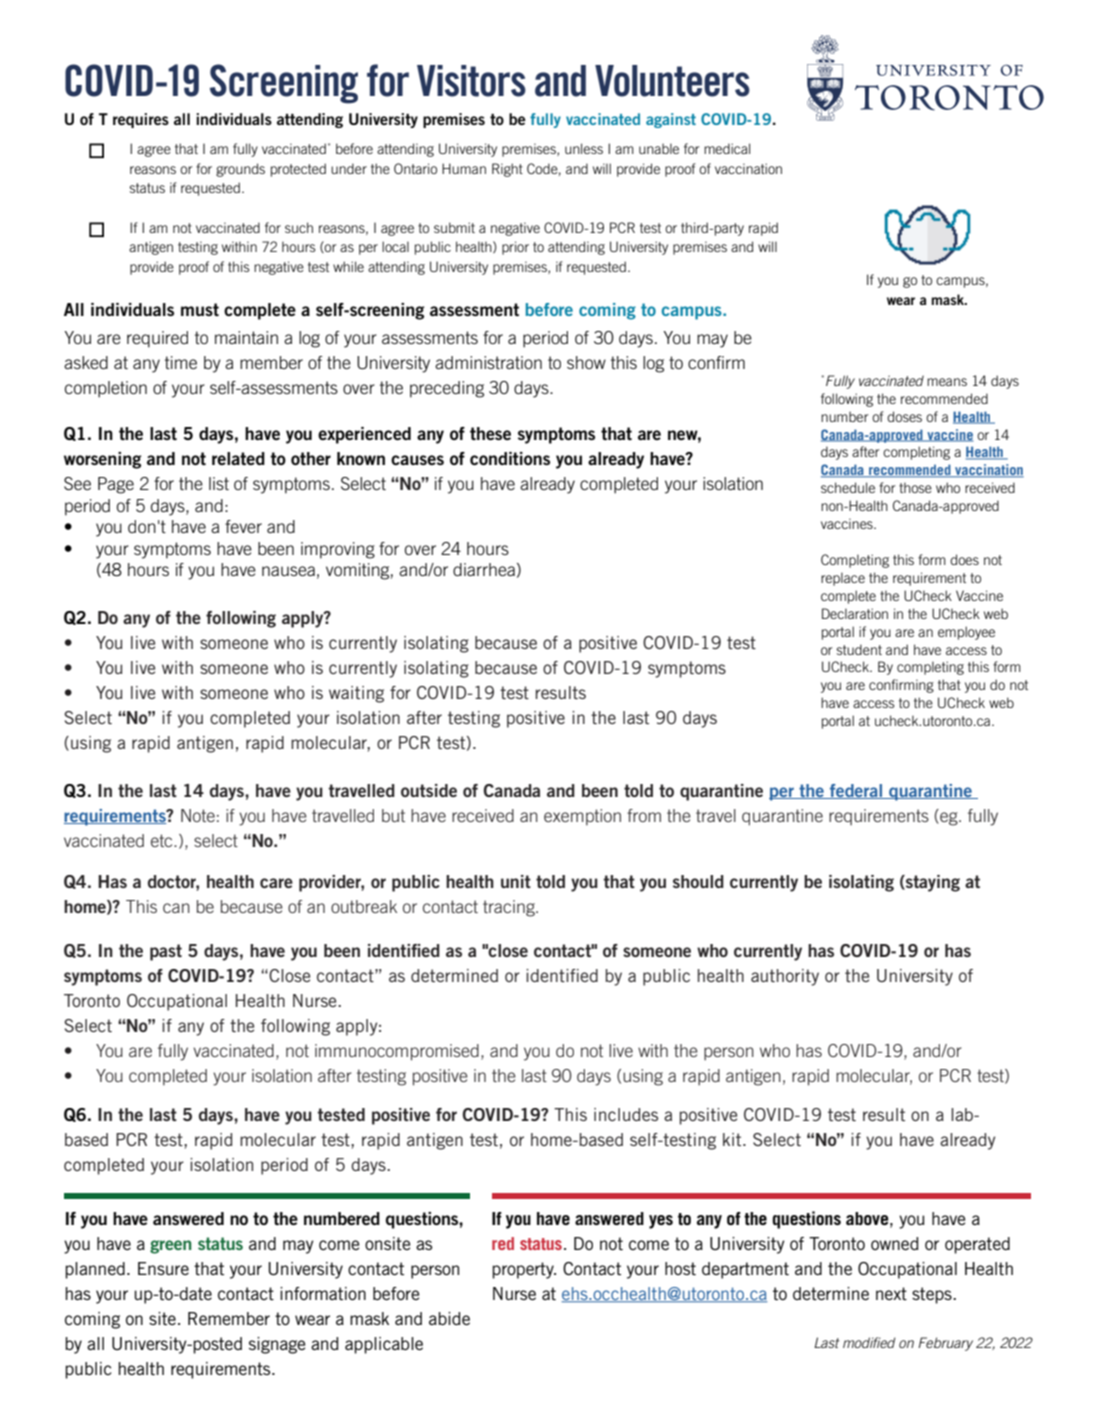 The image size is (1096, 1419). Describe the element at coordinates (166, 952) in the image. I see `past` at that location.
